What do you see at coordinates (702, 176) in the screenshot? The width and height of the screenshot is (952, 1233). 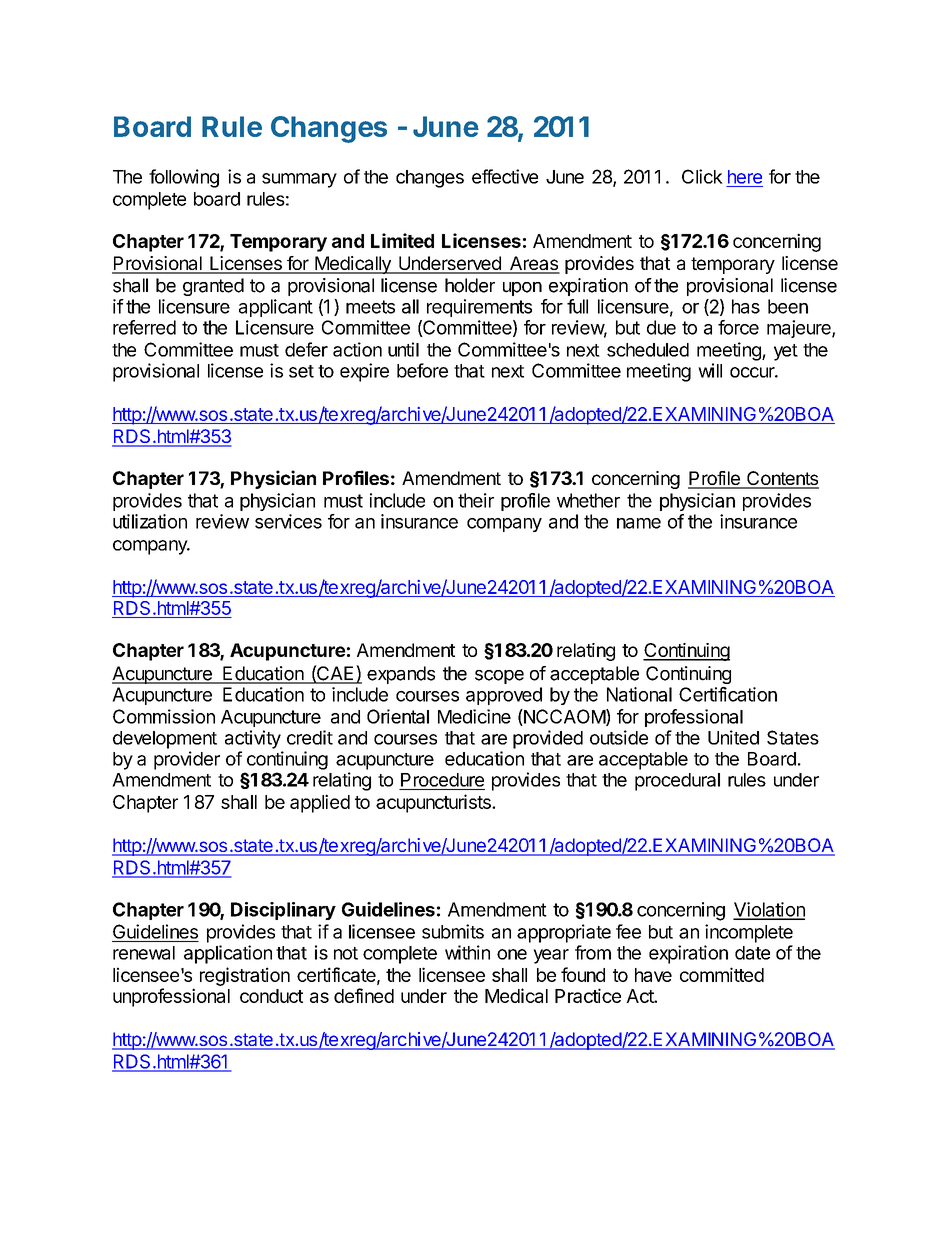 I see `Click` at bounding box center [702, 176].
